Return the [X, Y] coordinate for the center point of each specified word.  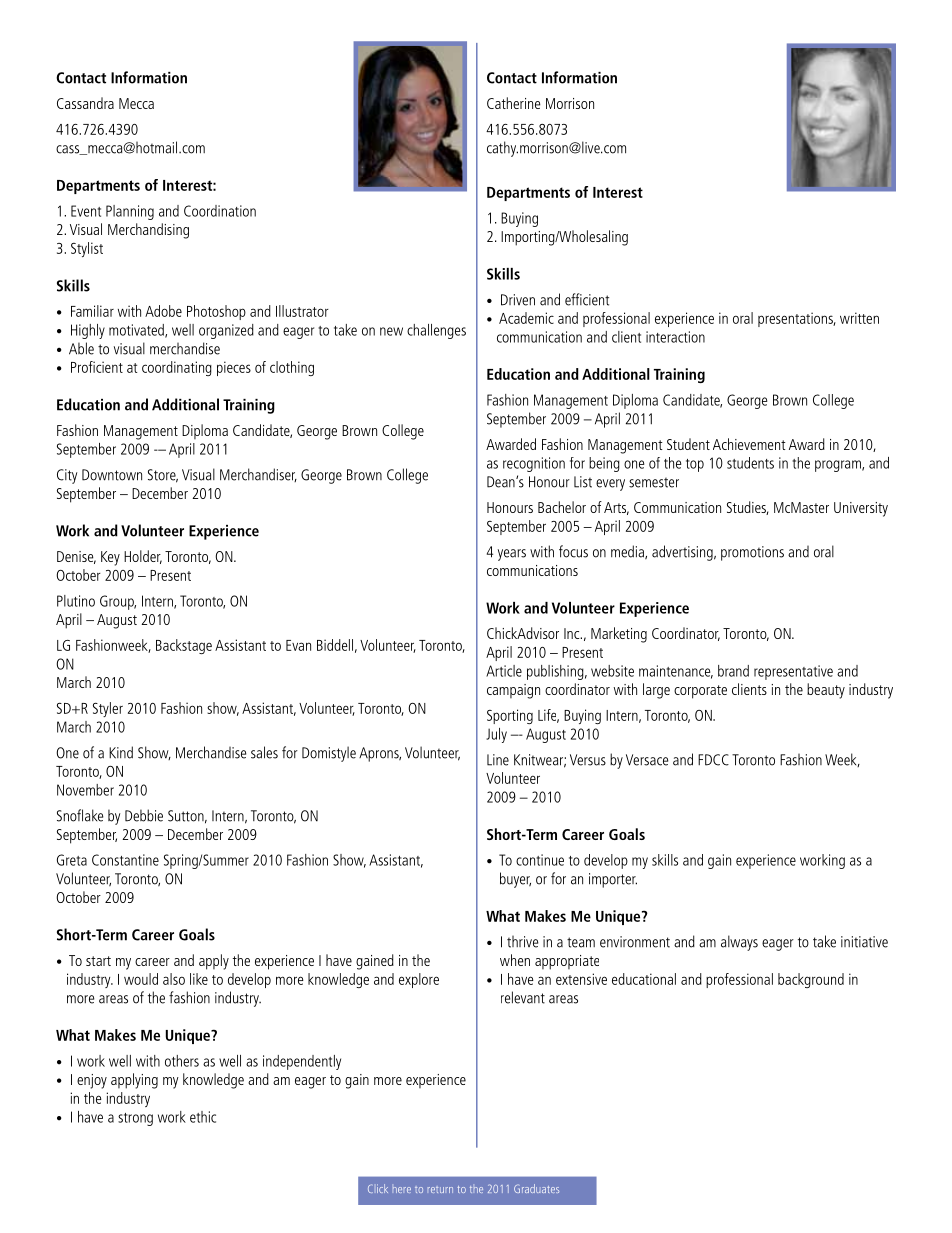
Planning [130, 212]
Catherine [514, 103]
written [859, 318]
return [440, 1189]
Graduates [536, 1188]
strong [135, 1119]
